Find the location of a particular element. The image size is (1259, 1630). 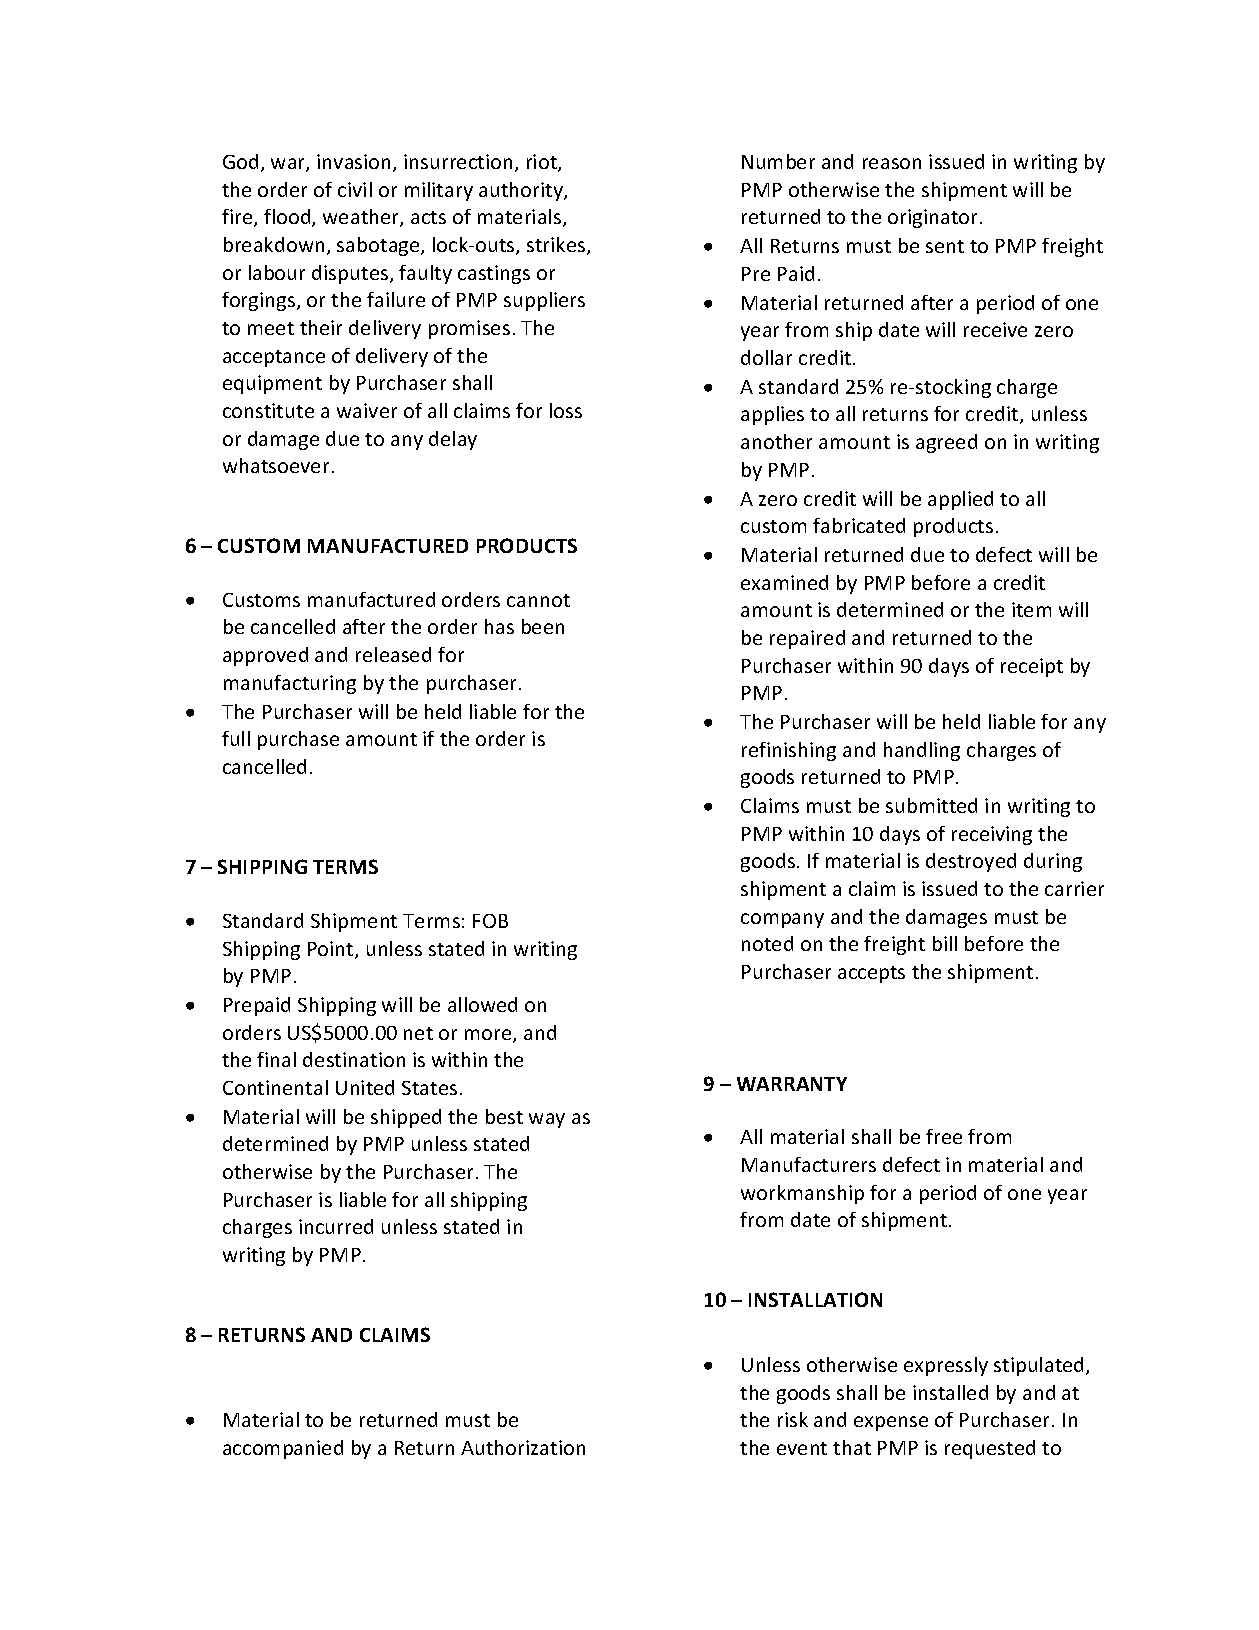

risk is located at coordinates (793, 1419).
